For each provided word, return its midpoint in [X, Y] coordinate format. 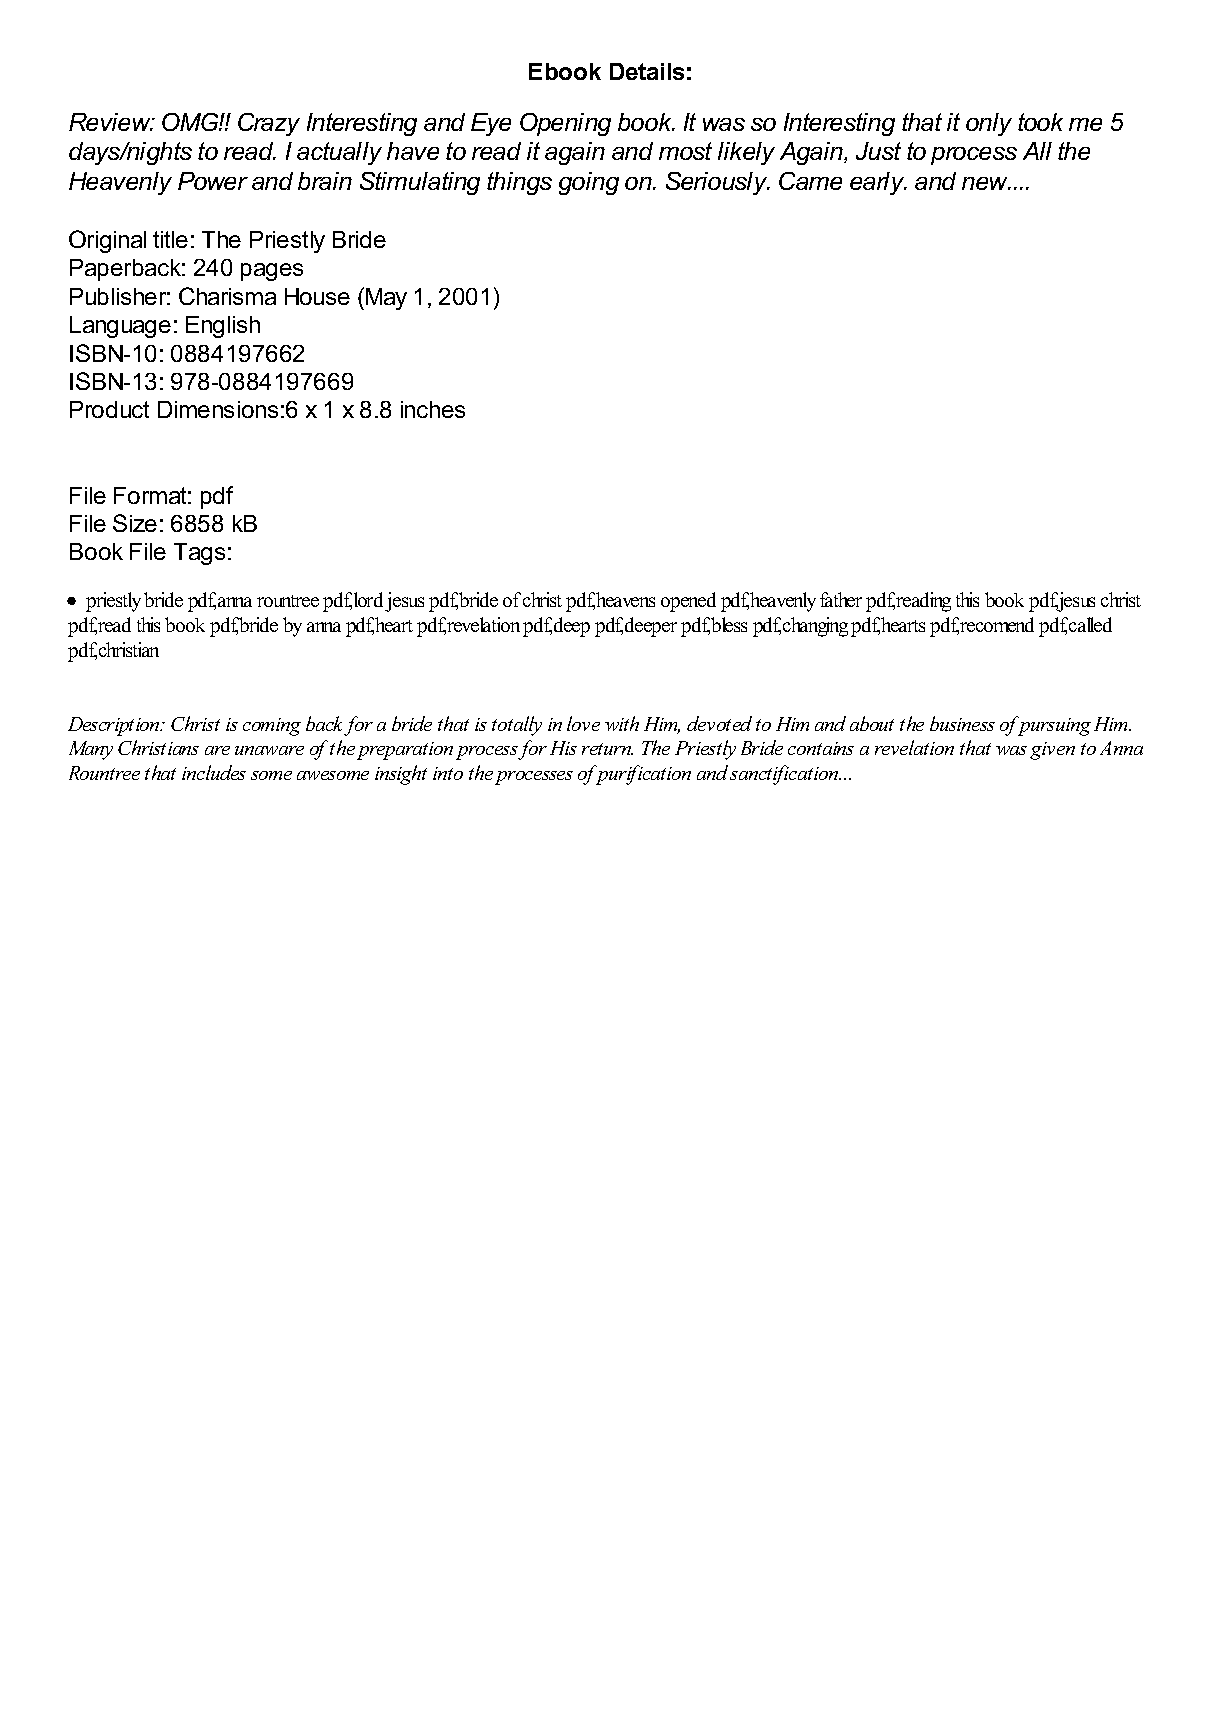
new [986, 183]
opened [688, 602]
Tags [199, 554]
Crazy [269, 124]
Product [109, 409]
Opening [565, 124]
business [962, 723]
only [989, 124]
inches [433, 409]
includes [214, 772]
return [607, 749]
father [841, 599]
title [170, 239]
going [589, 183]
